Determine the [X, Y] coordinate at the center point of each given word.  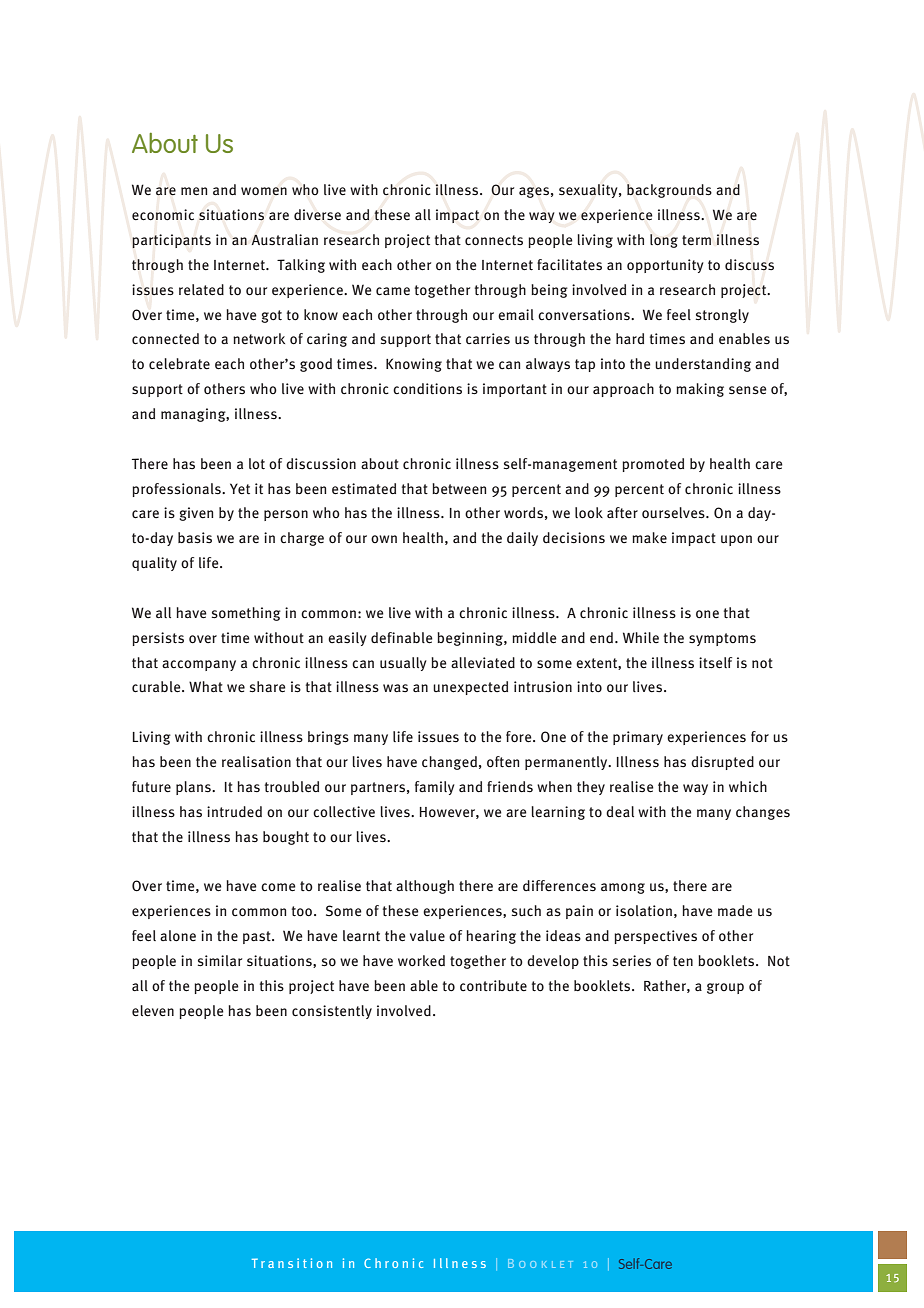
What [206, 686]
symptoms [722, 639]
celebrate [179, 364]
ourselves [674, 513]
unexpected [470, 688]
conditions [427, 389]
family [435, 788]
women [264, 191]
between [459, 489]
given [196, 514]
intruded [234, 812]
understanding [703, 365]
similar [220, 961]
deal [620, 812]
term [696, 240]
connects [494, 240]
